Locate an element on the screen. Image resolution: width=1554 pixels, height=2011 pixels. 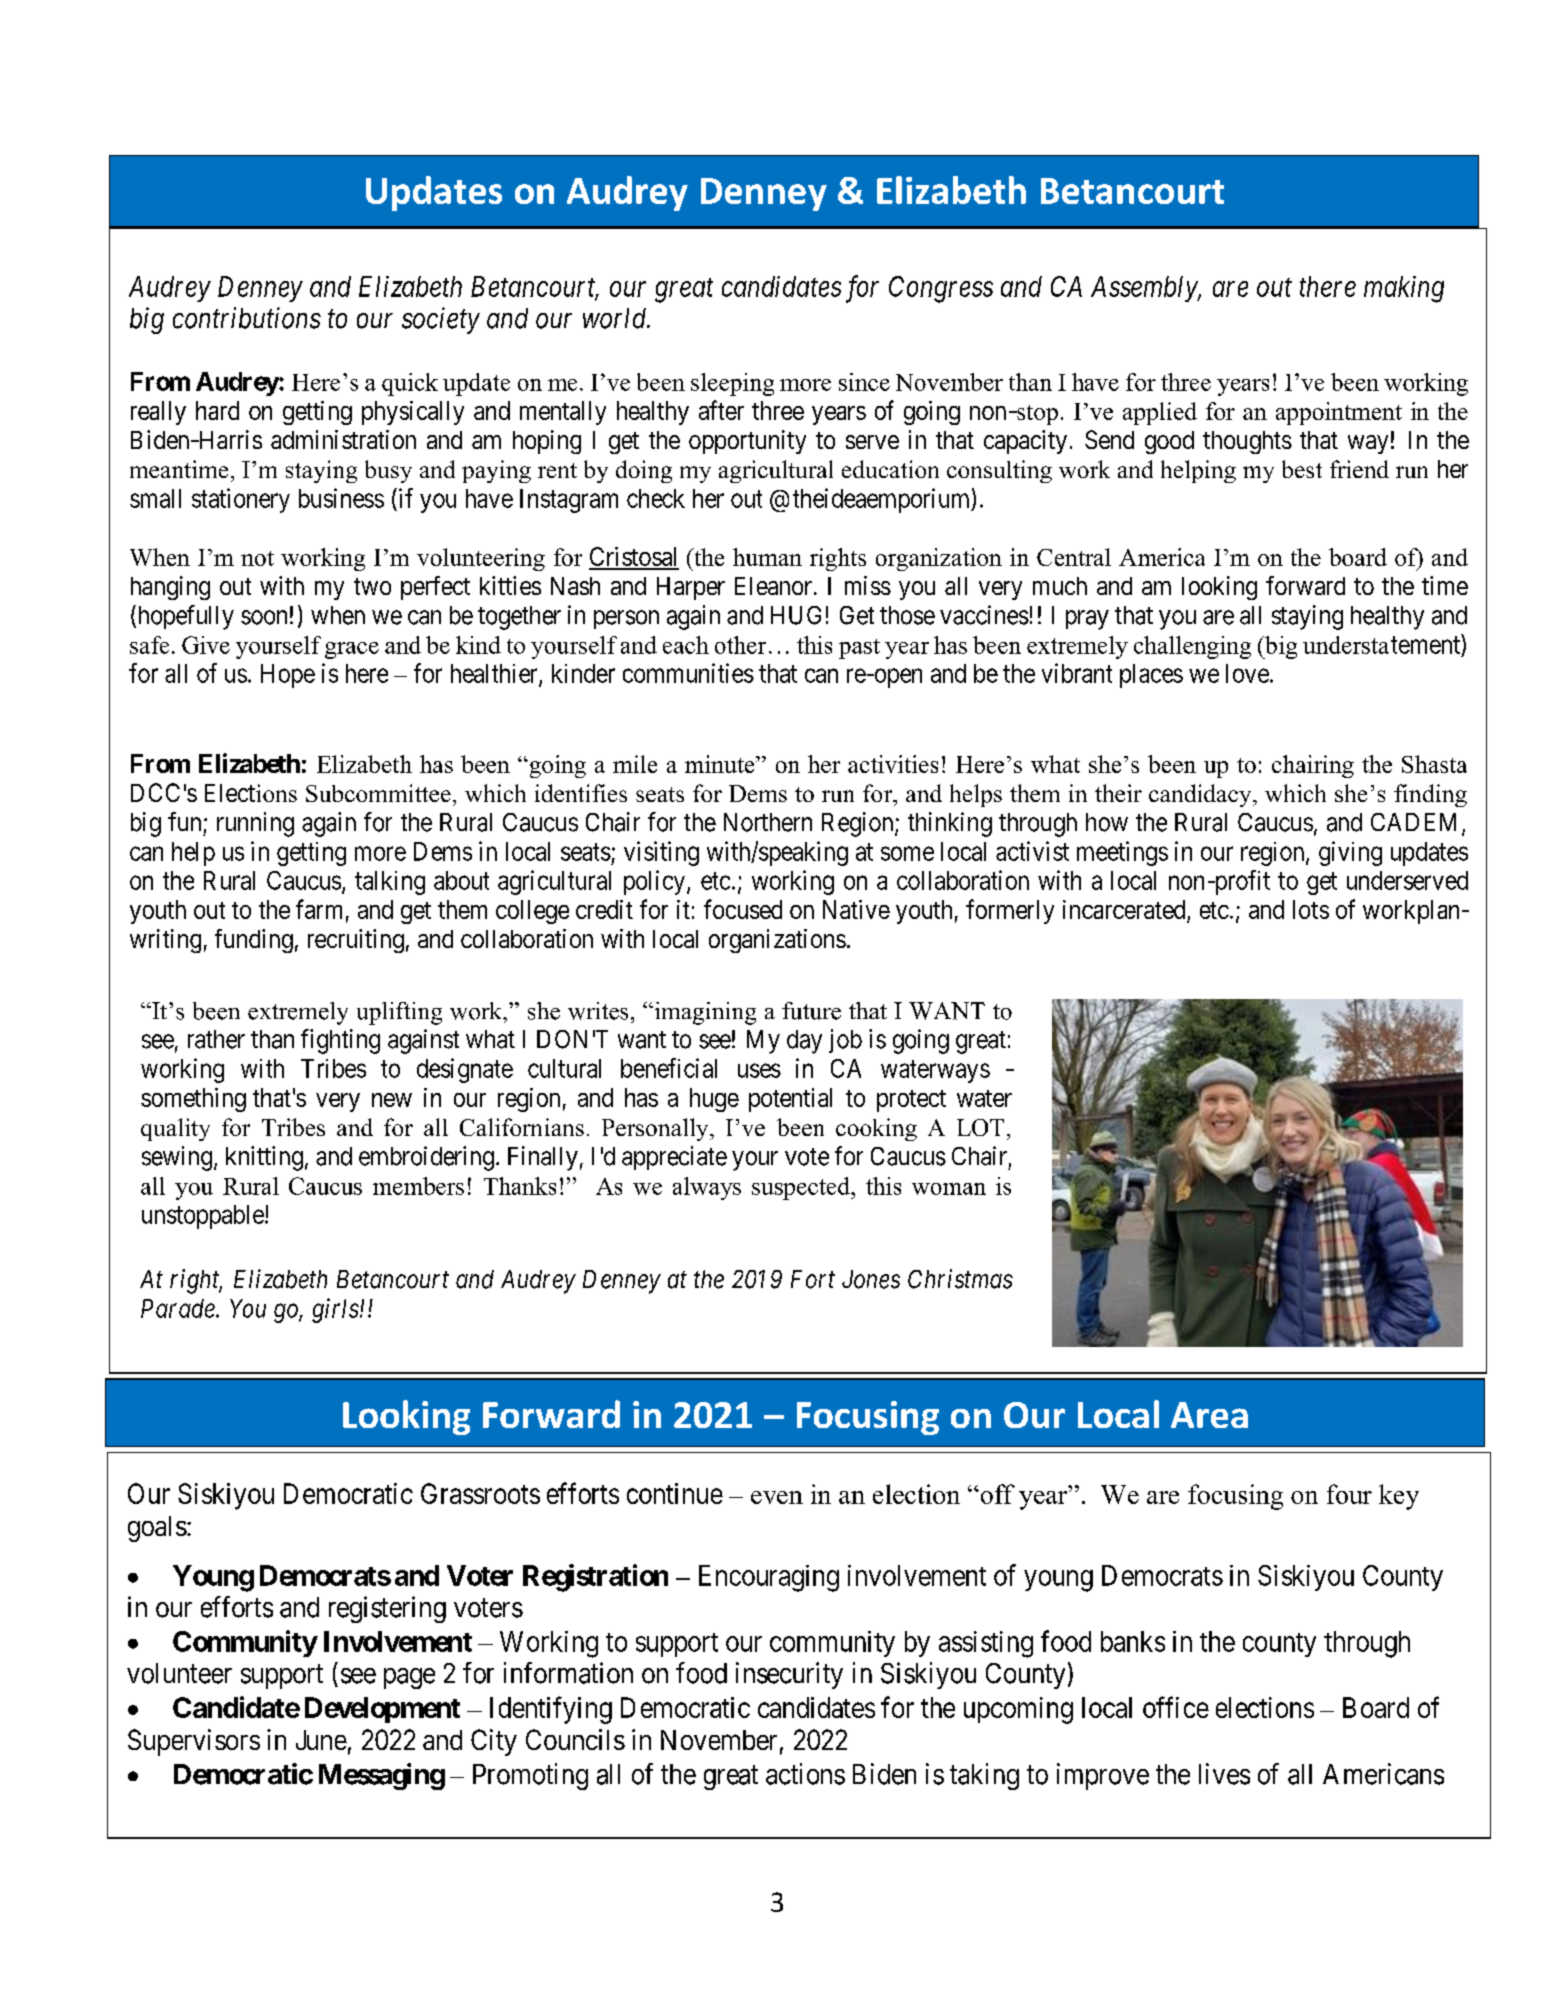
sleeping is located at coordinates (732, 384).
